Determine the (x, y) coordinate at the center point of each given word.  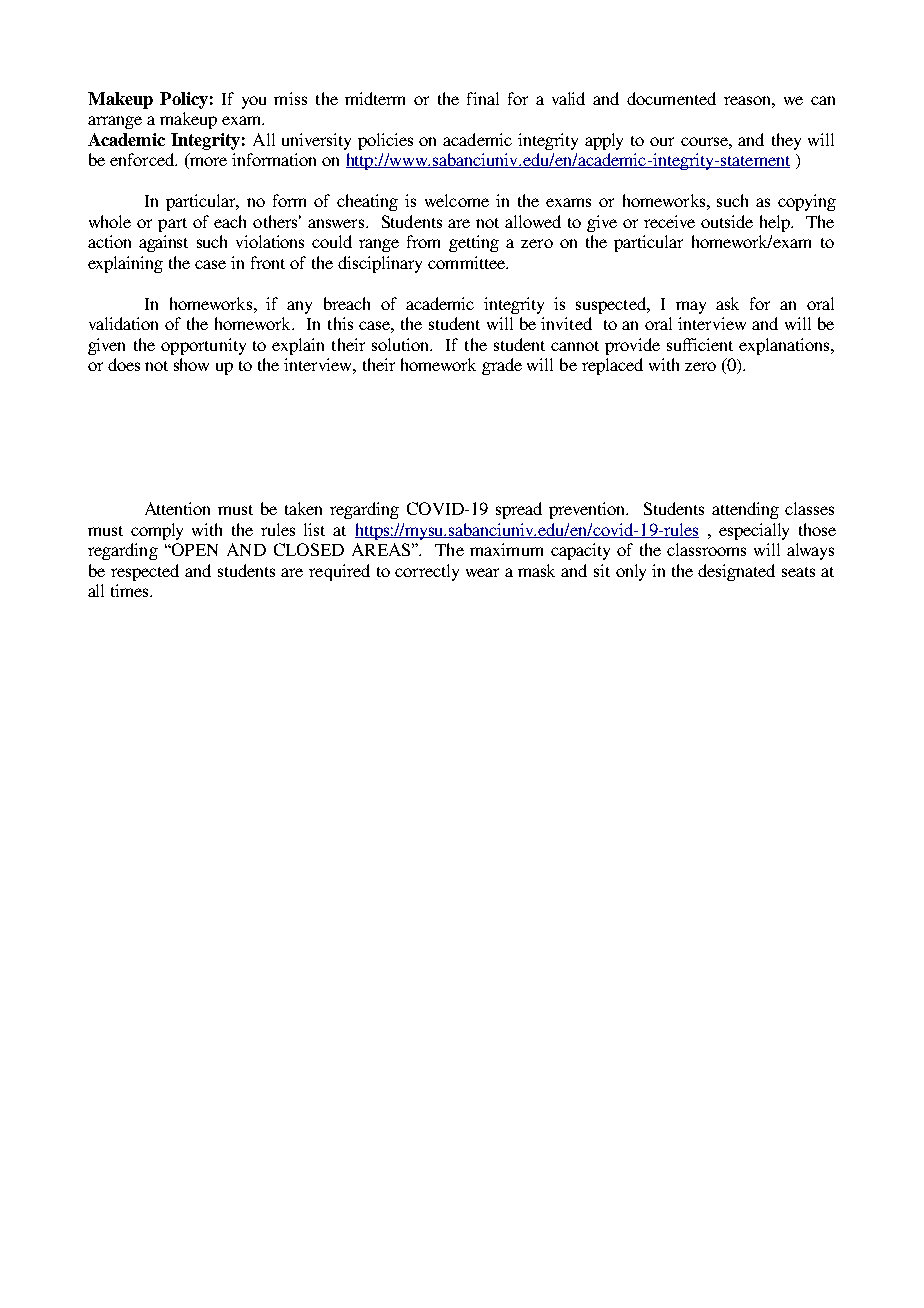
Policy (184, 100)
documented (671, 98)
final (483, 98)
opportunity (203, 346)
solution (401, 344)
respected (145, 572)
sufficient (700, 344)
